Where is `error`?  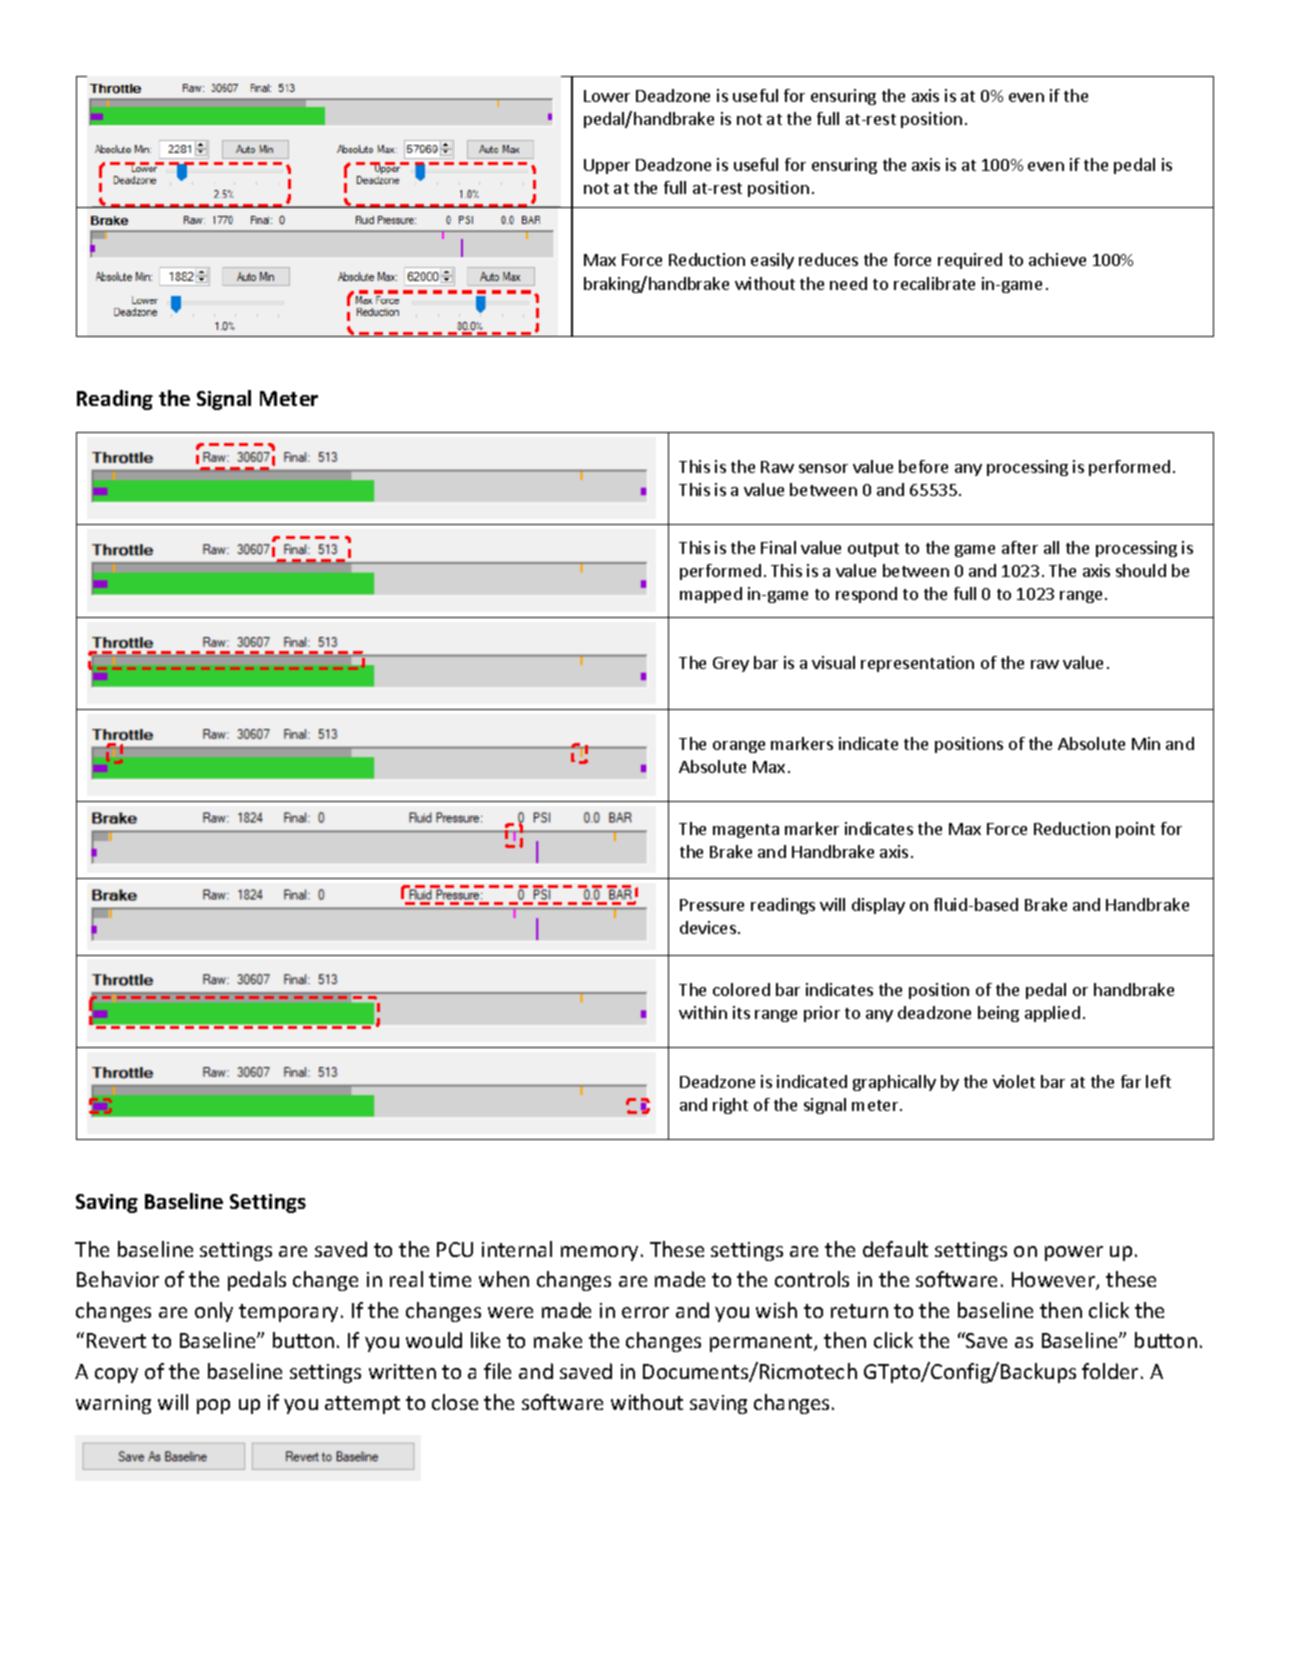
error is located at coordinates (645, 1312).
